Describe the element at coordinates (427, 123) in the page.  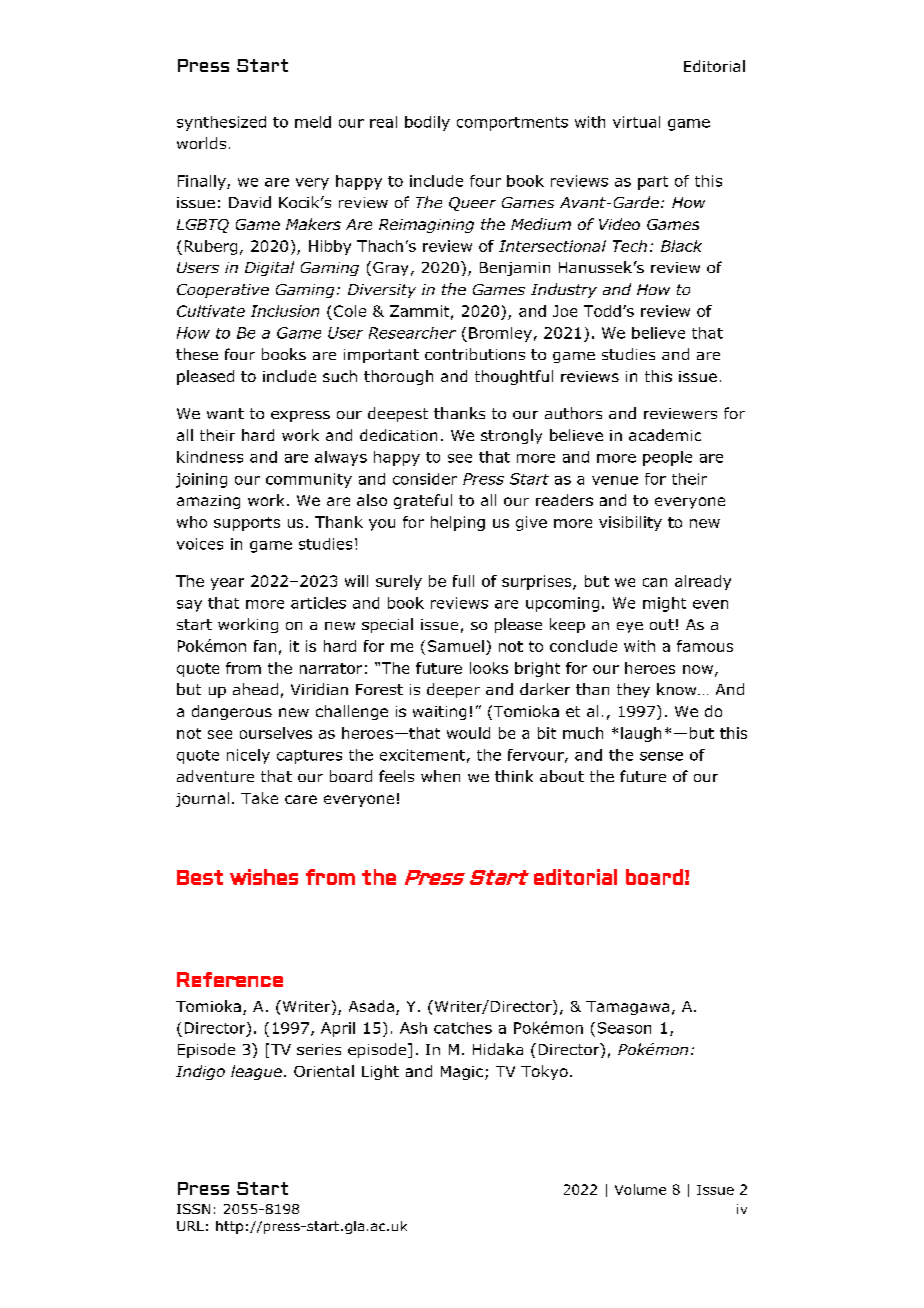
I see `bodily` at that location.
